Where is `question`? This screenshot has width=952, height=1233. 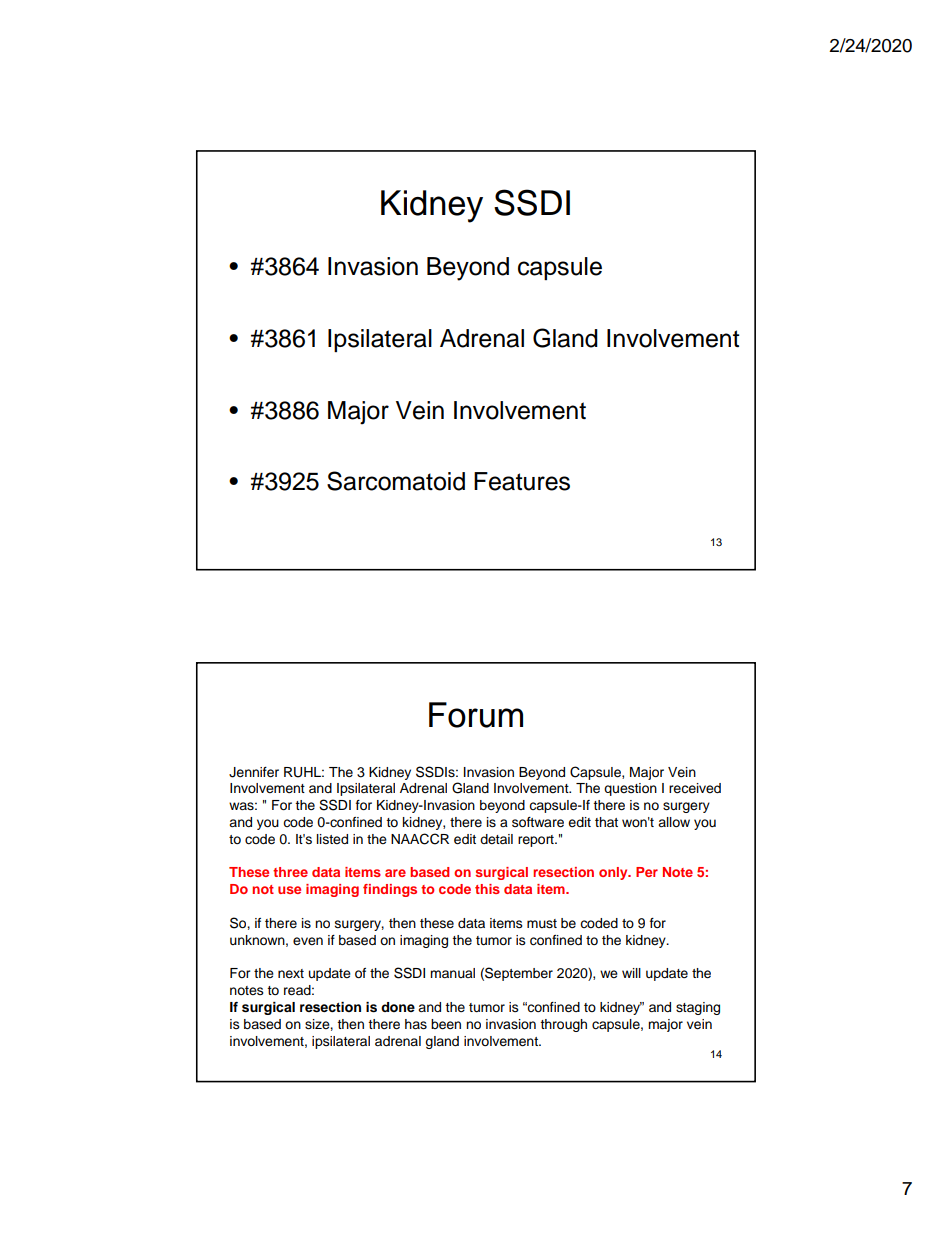
question is located at coordinates (630, 789).
